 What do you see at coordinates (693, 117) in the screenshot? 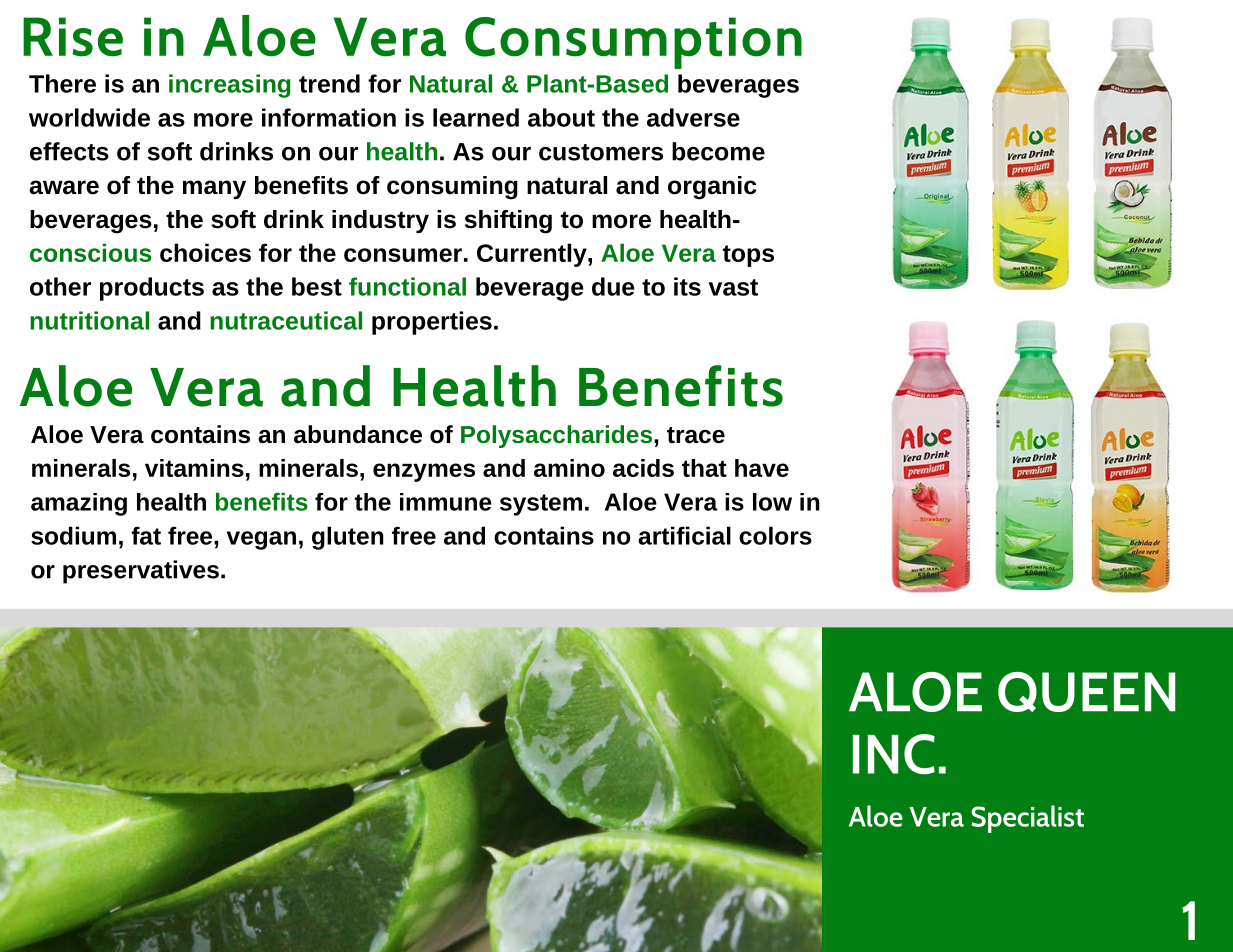
I see `adverse` at bounding box center [693, 117].
